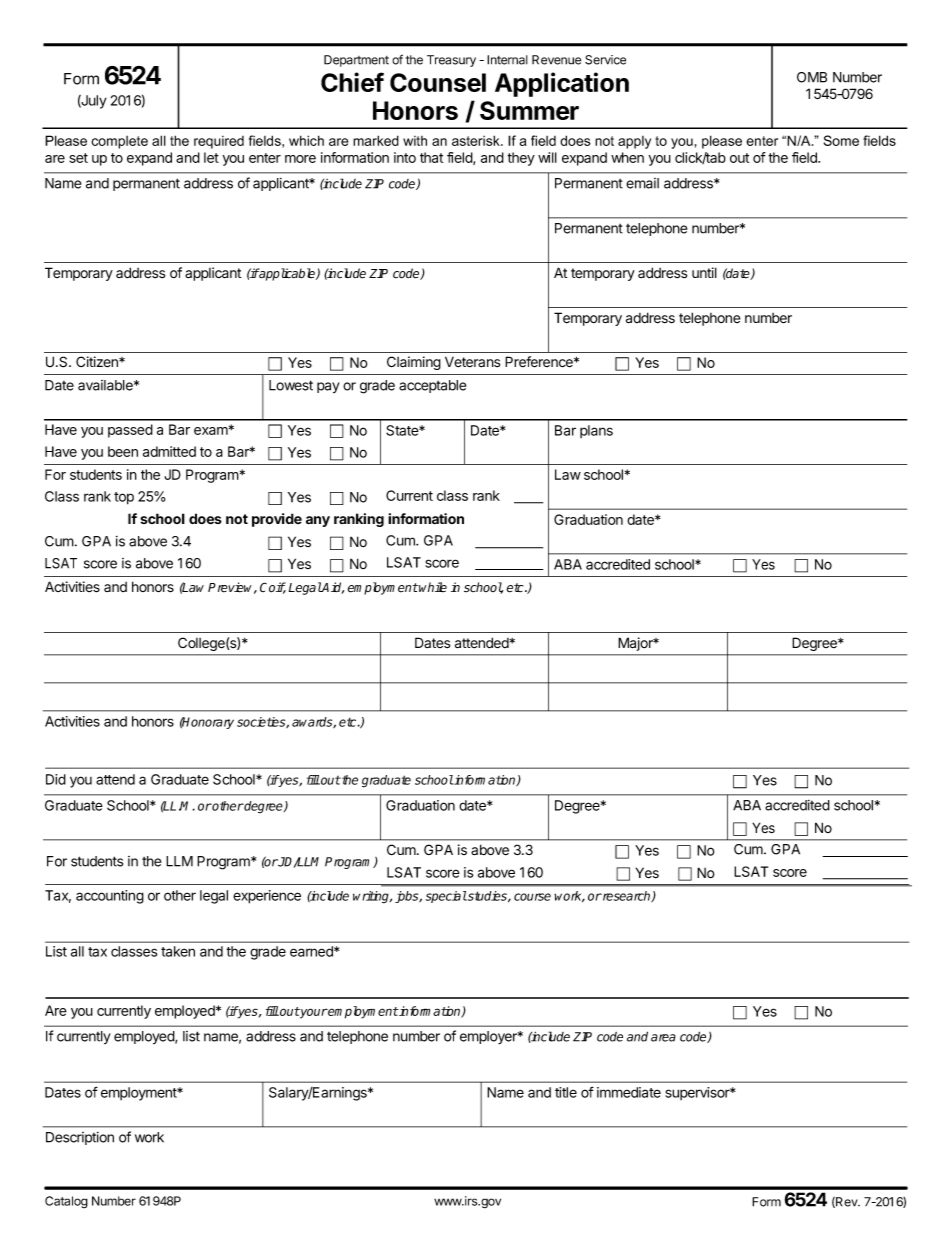  What do you see at coordinates (119, 142) in the screenshot?
I see `complete` at bounding box center [119, 142].
